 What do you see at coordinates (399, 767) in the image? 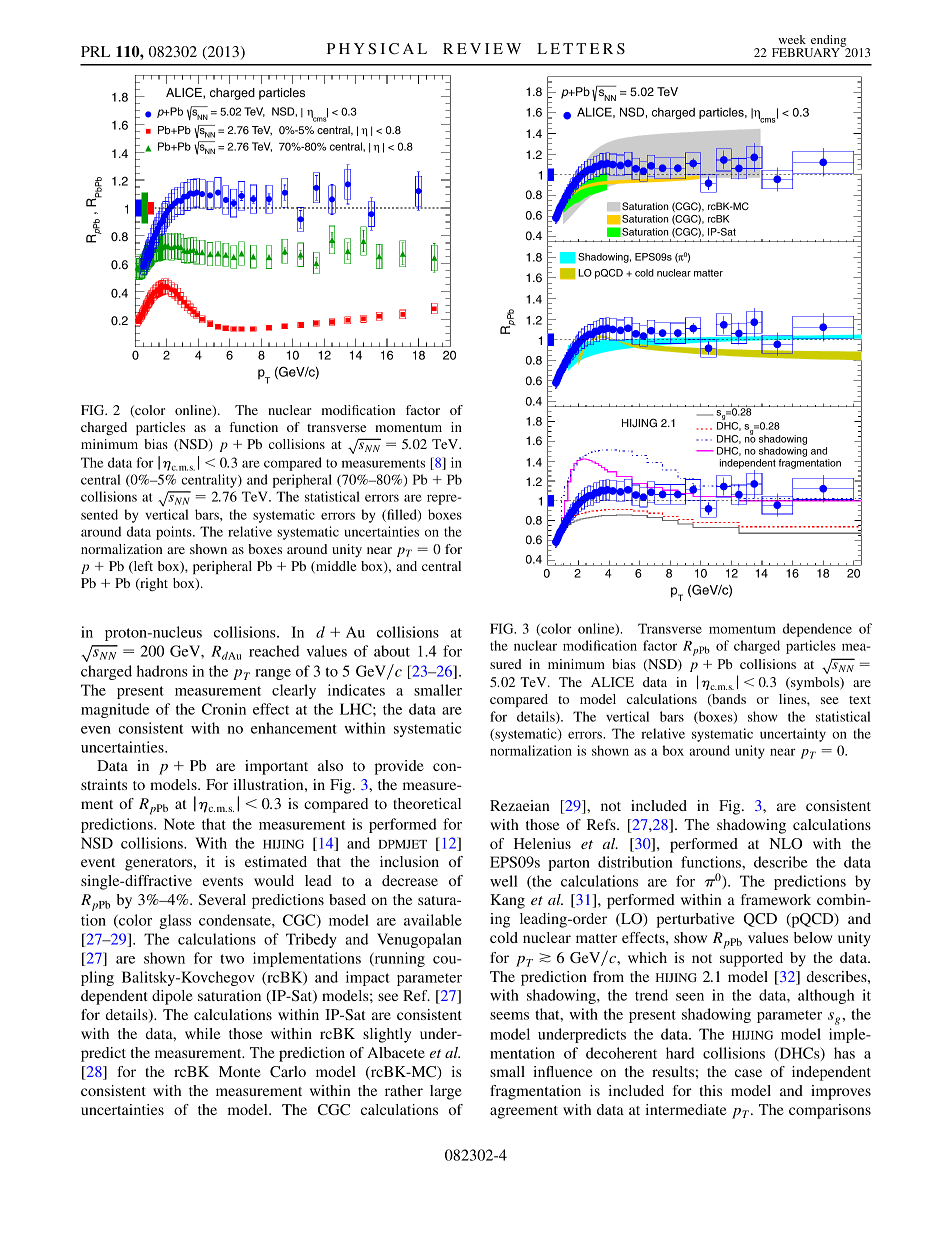
I see `provide` at bounding box center [399, 767].
